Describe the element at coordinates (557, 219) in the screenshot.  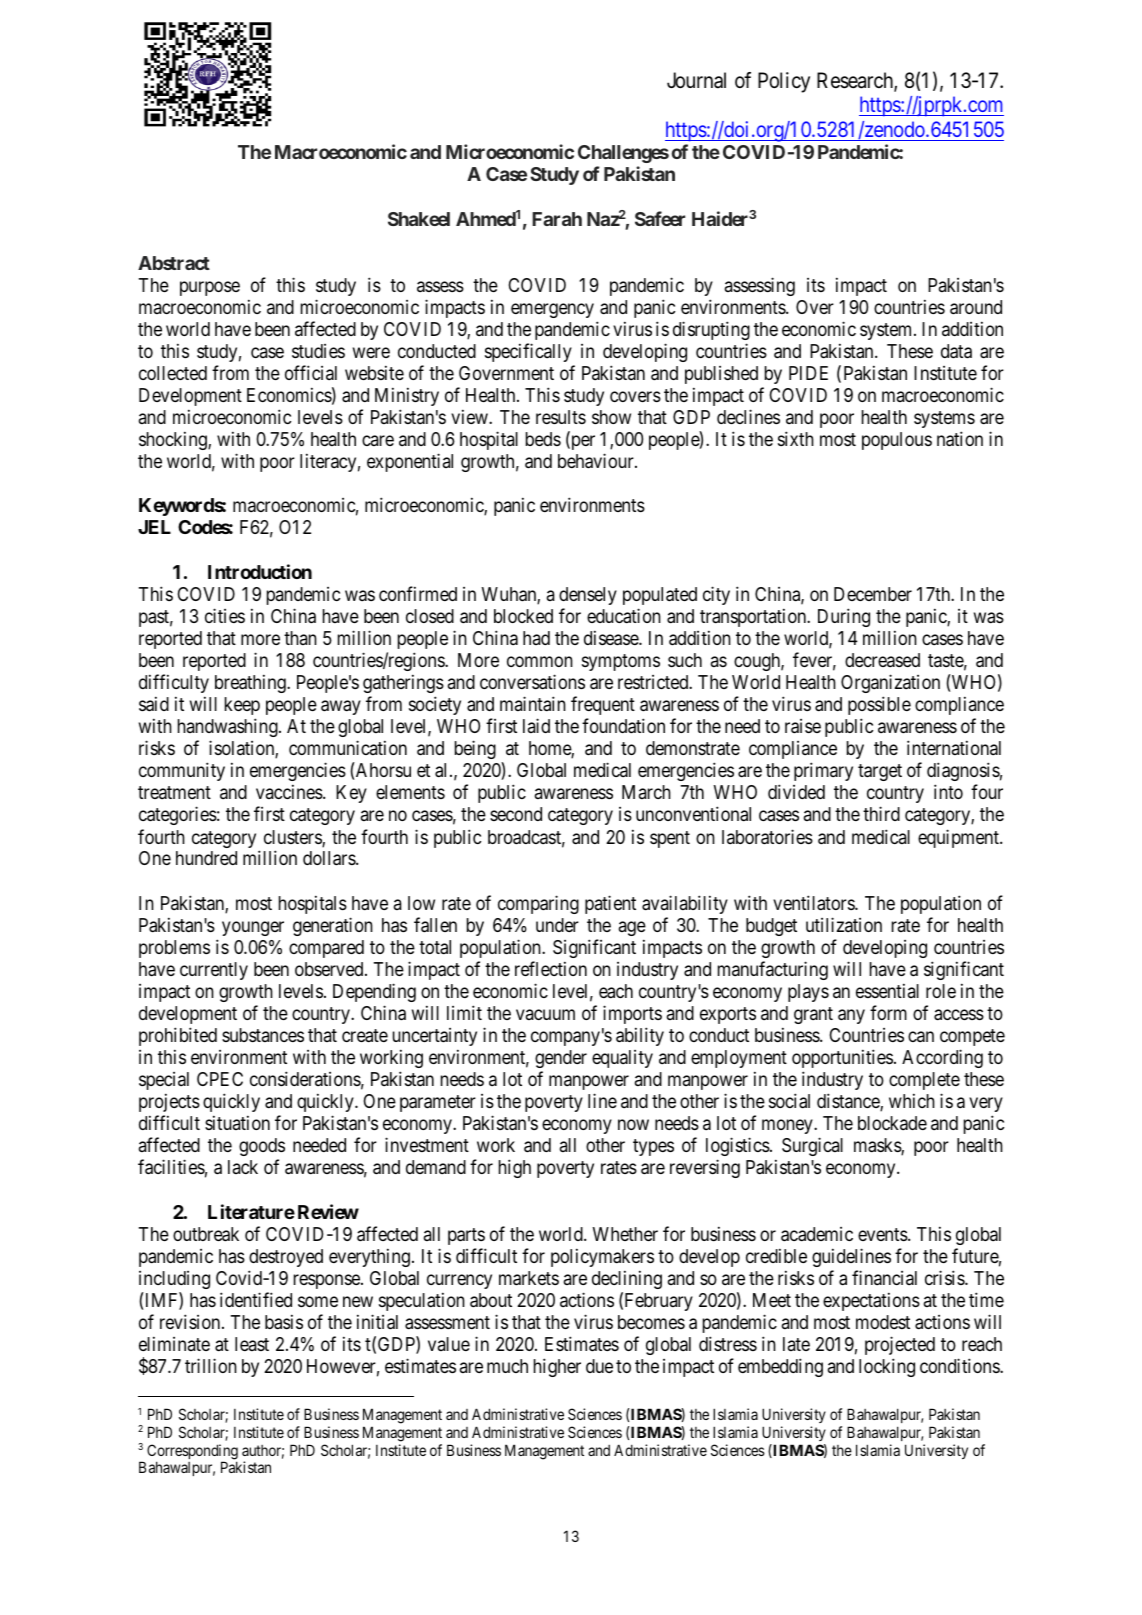
I see `Farah` at that location.
